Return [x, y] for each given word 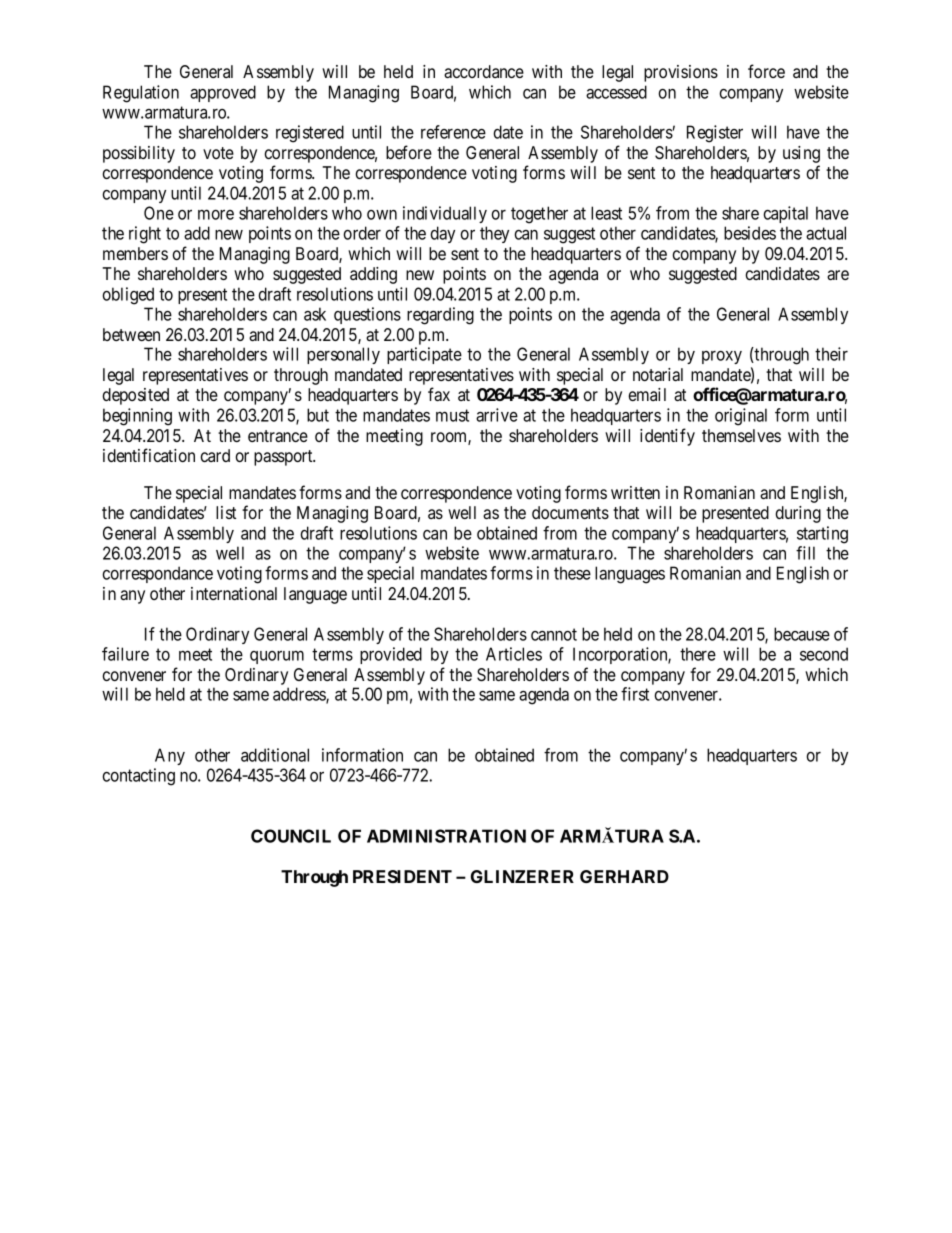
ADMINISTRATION [446, 836]
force [766, 71]
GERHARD [624, 876]
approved [223, 93]
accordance [484, 71]
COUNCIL [291, 836]
